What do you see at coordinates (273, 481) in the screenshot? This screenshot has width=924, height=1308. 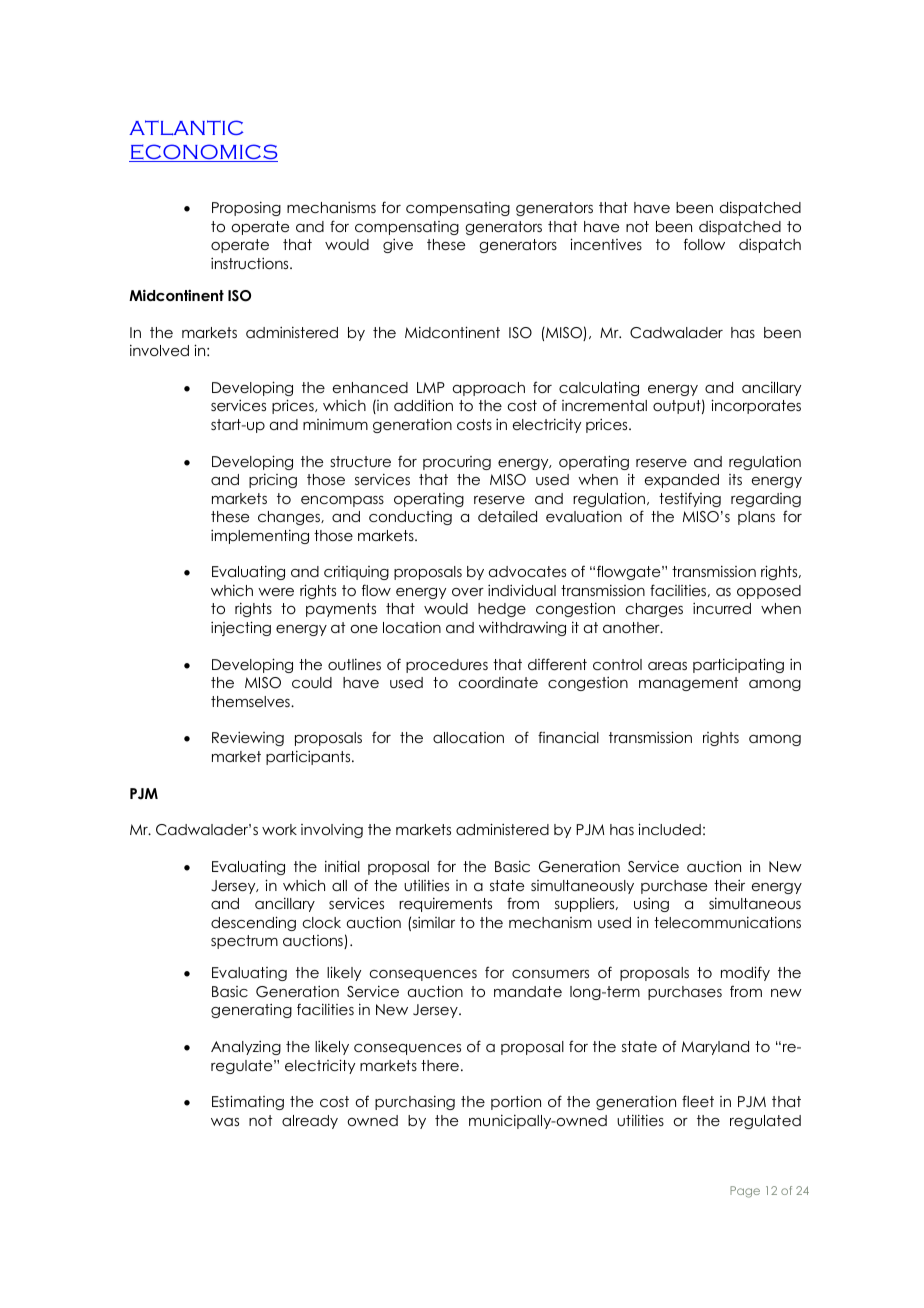 I see `pricing` at bounding box center [273, 481].
